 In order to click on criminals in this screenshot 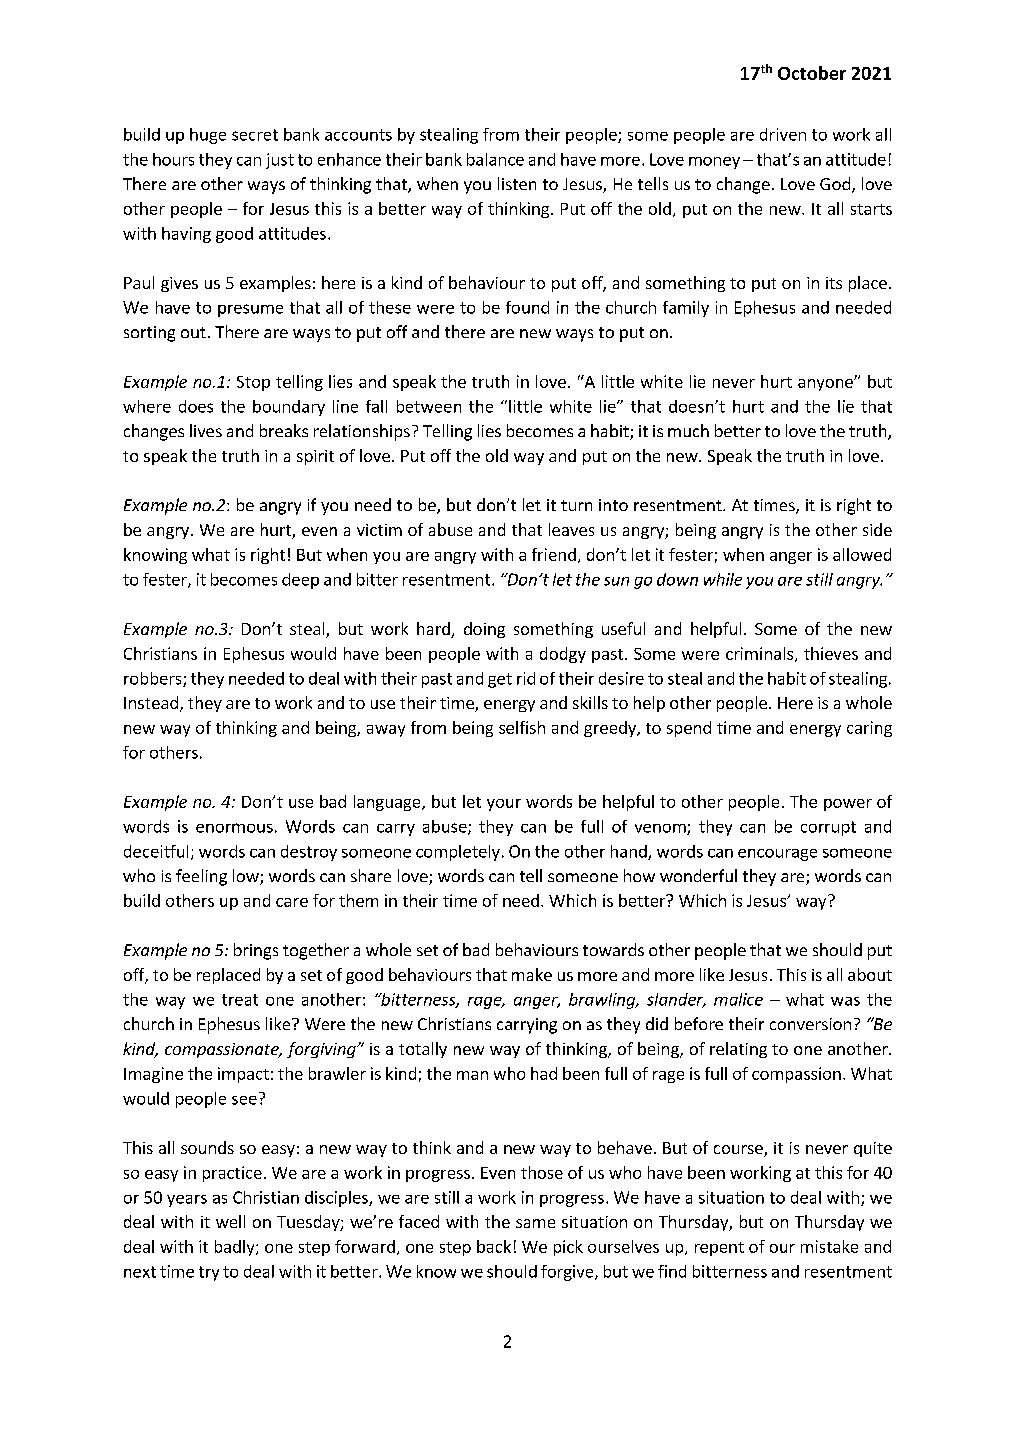, I will do `click(761, 654)`.
